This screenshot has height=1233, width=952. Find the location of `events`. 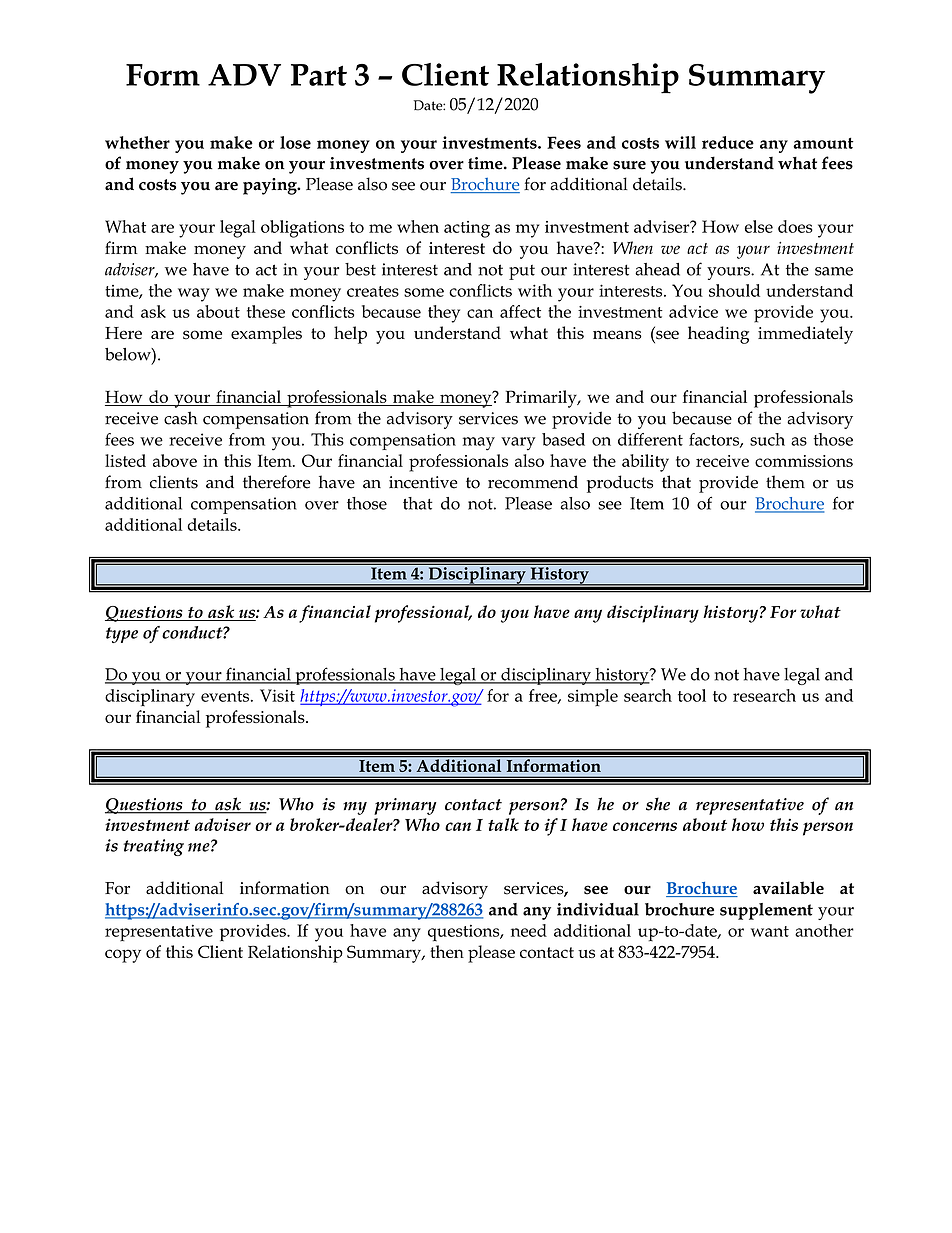

events is located at coordinates (226, 696).
